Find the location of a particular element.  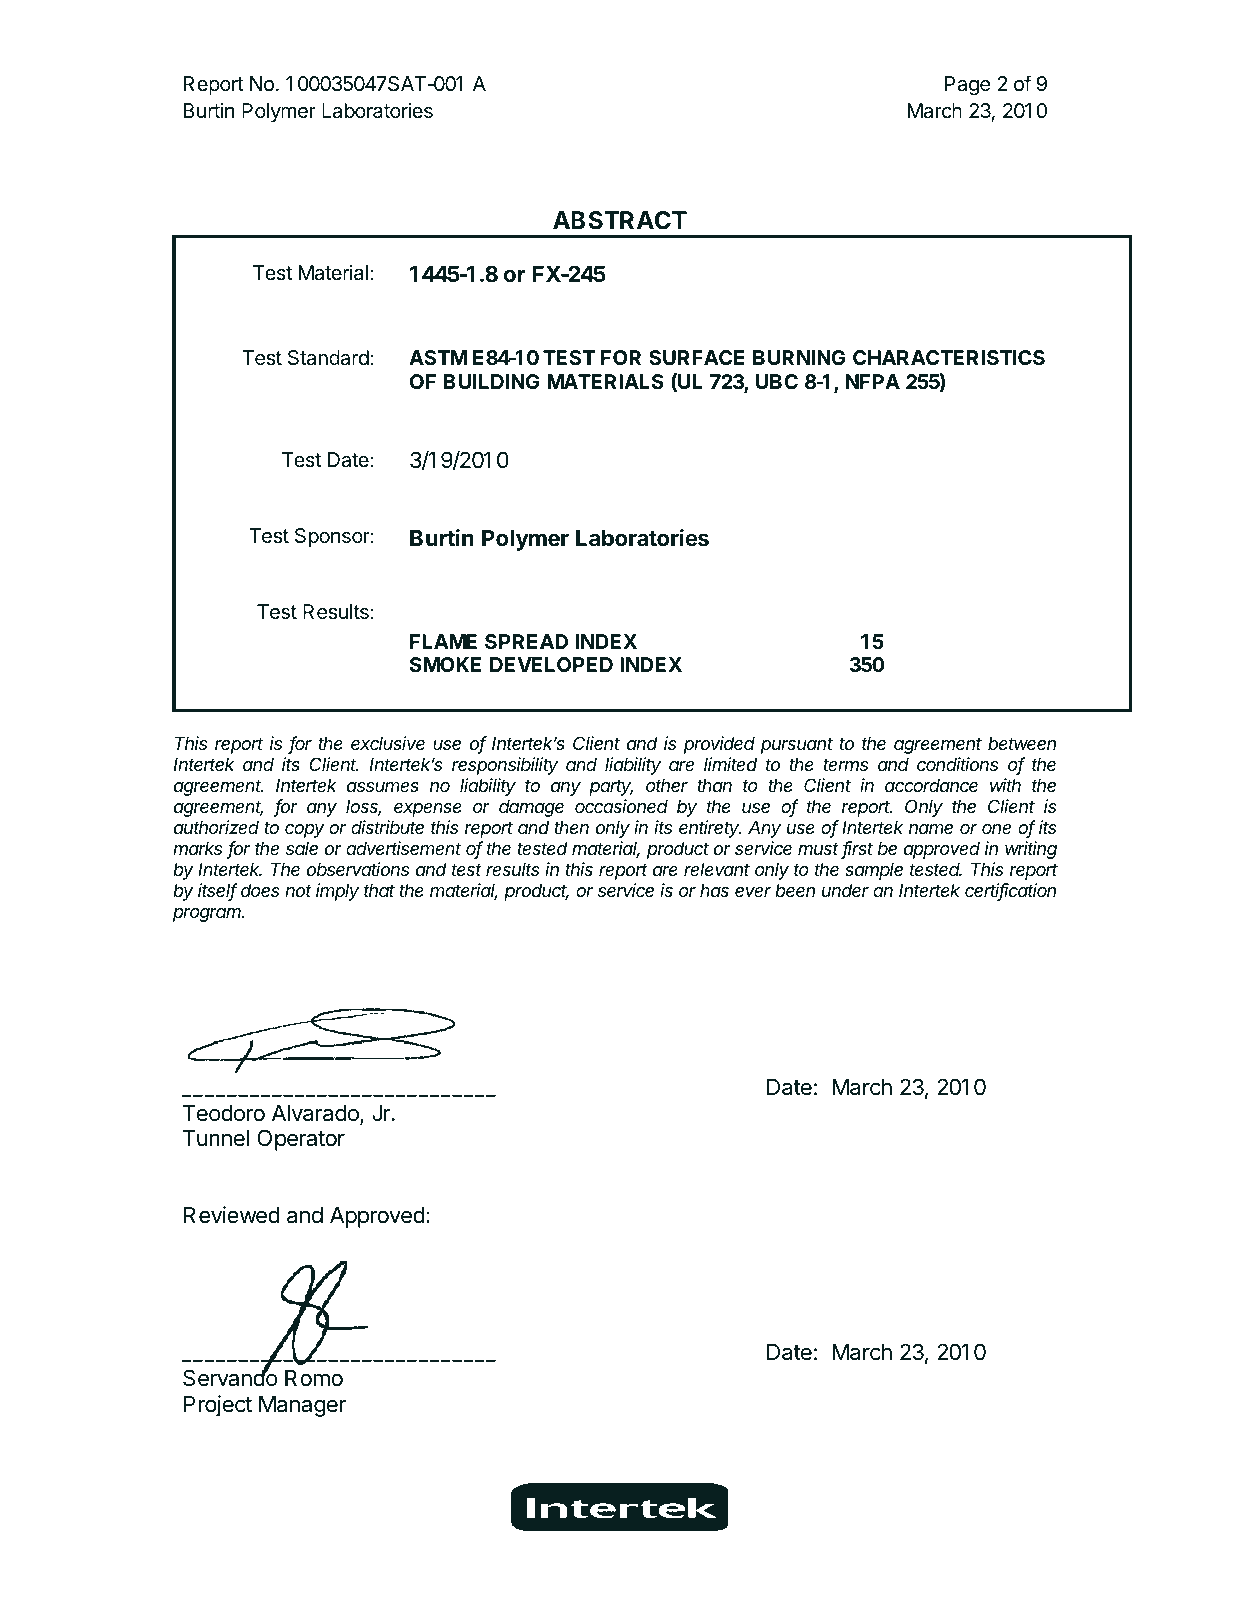

Standard is located at coordinates (328, 358).
